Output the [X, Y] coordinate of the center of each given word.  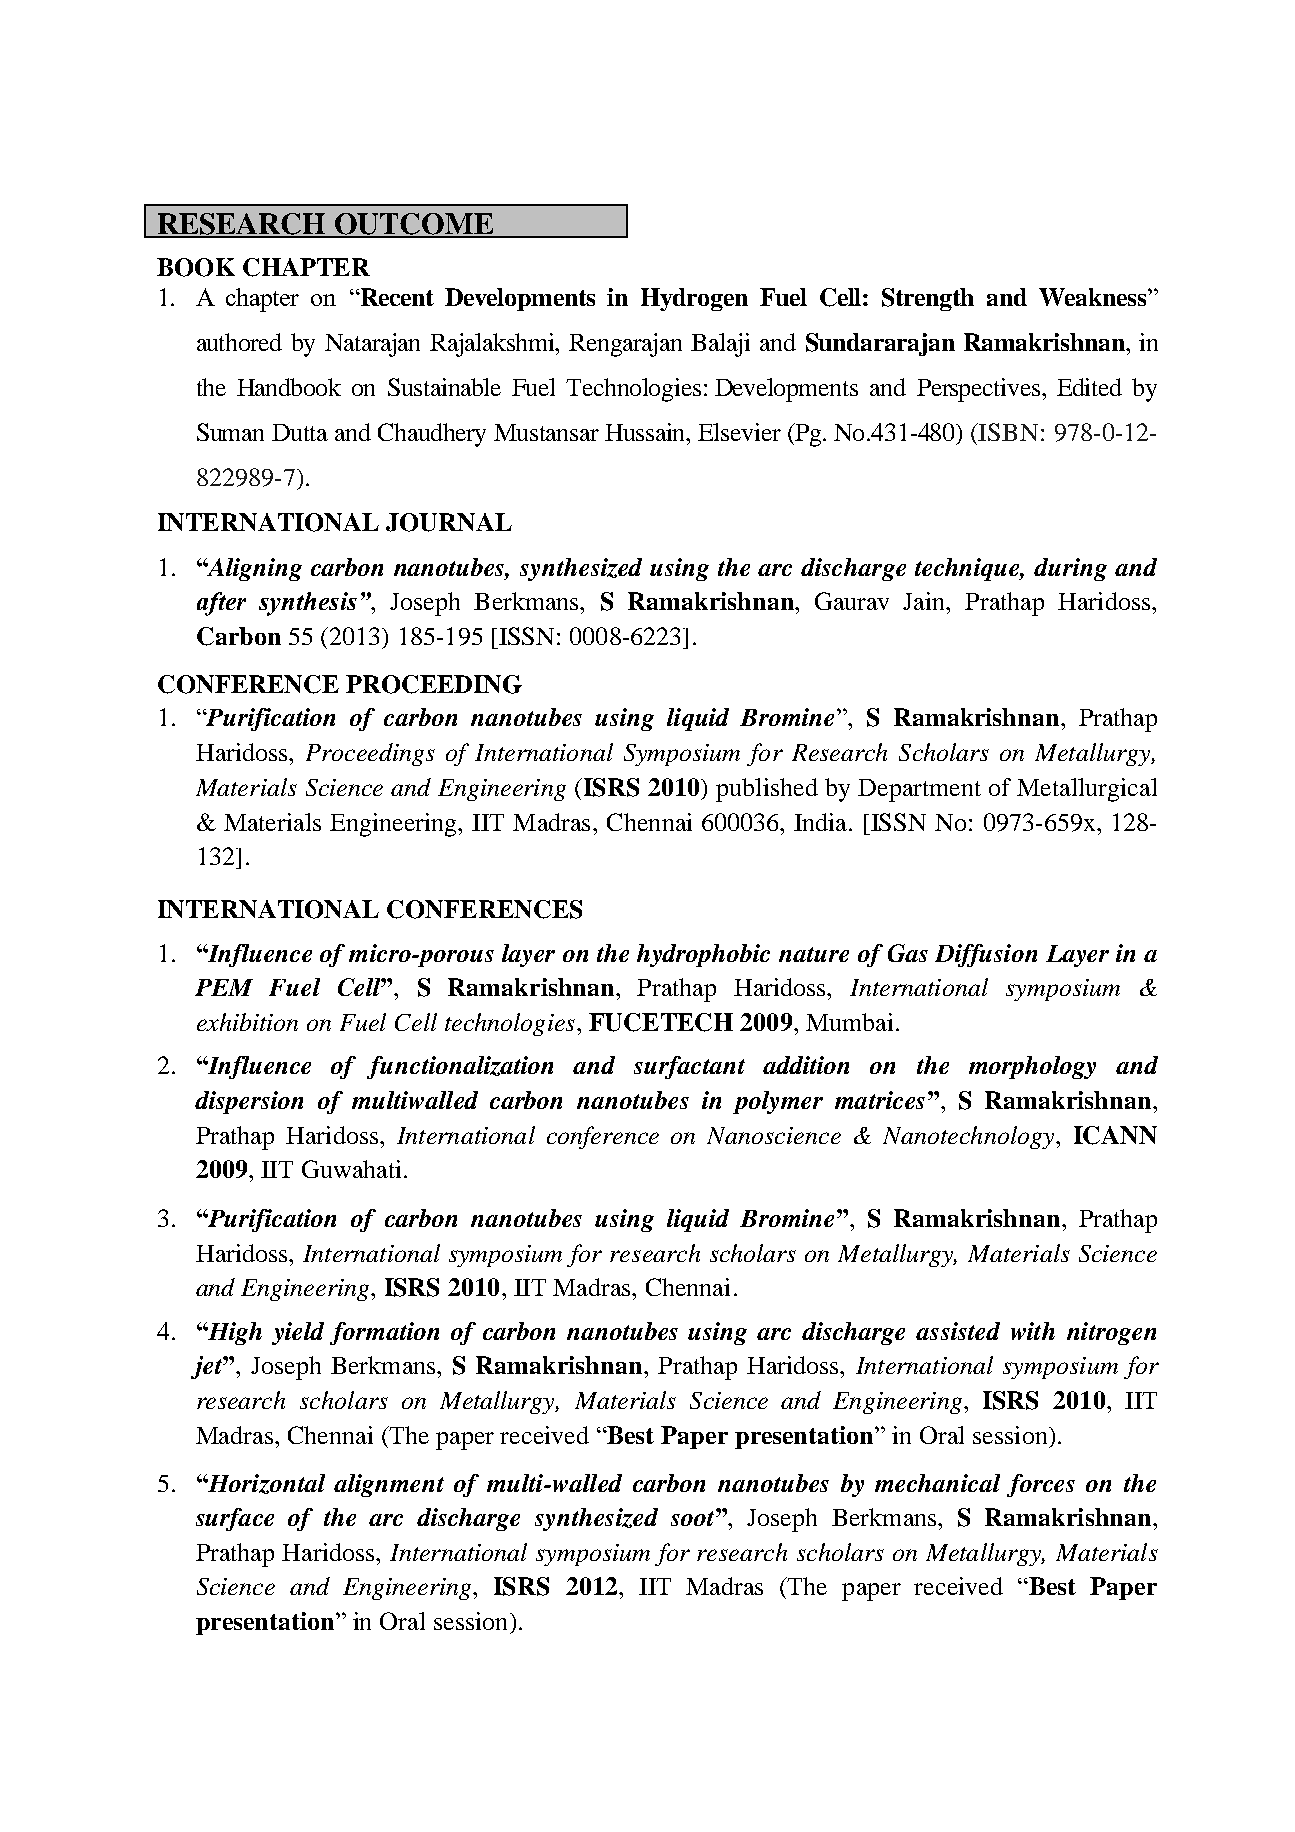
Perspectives [980, 390]
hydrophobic [703, 955]
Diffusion [986, 955]
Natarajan [372, 345]
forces [1041, 1485]
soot [694, 1517]
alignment [389, 1485]
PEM [224, 987]
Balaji [720, 345]
